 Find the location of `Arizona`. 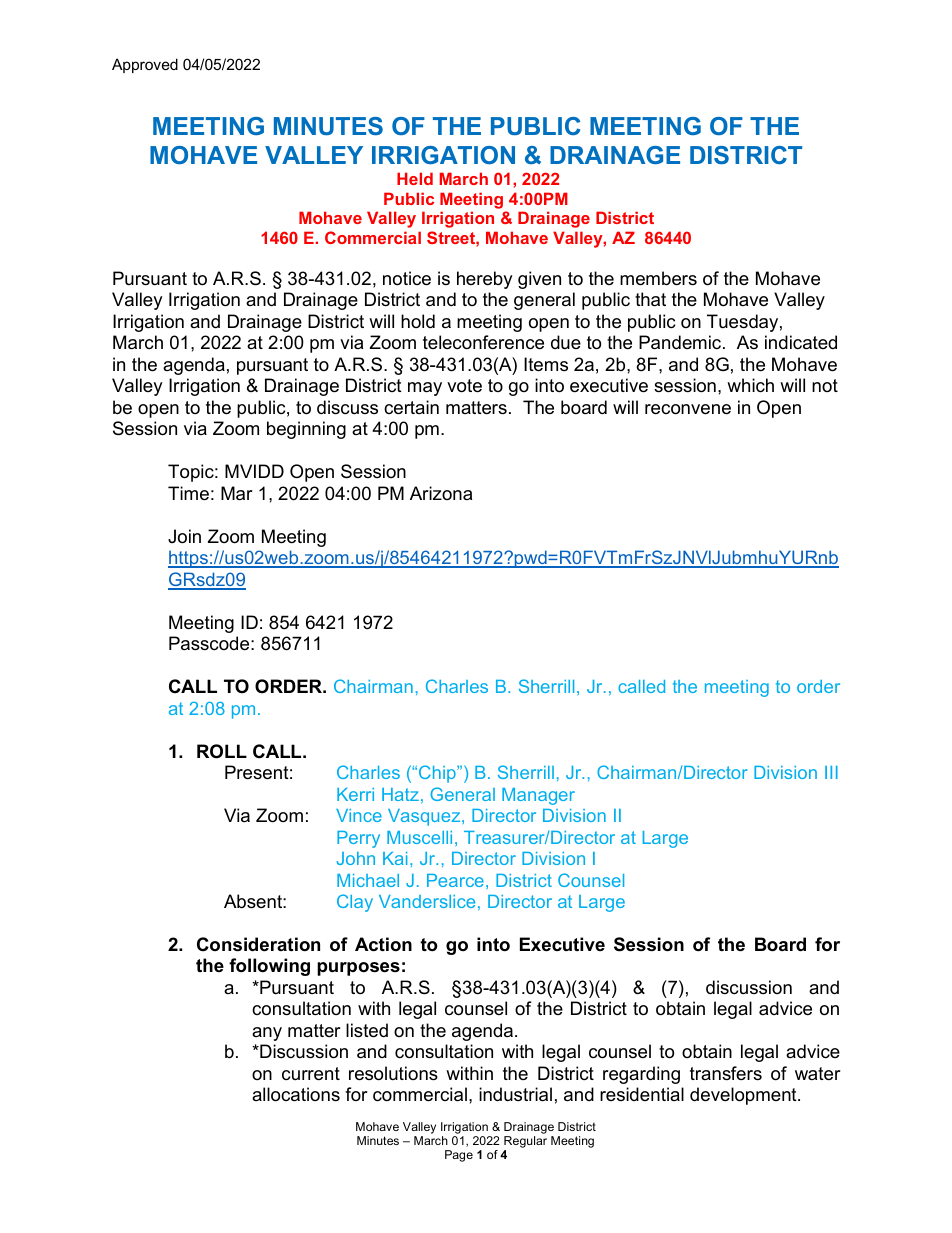

Arizona is located at coordinates (441, 493).
